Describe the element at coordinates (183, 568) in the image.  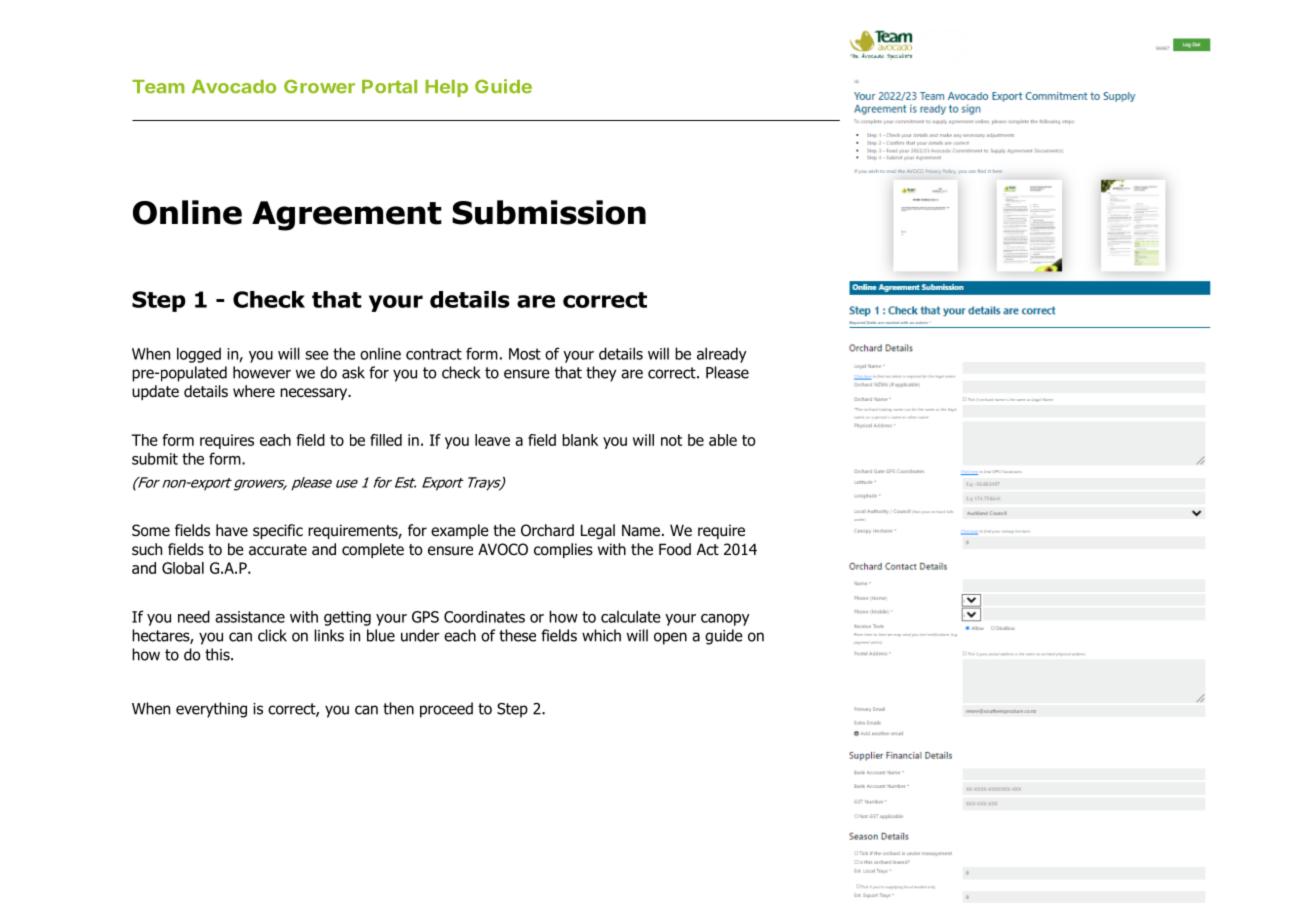
I see `Global` at that location.
